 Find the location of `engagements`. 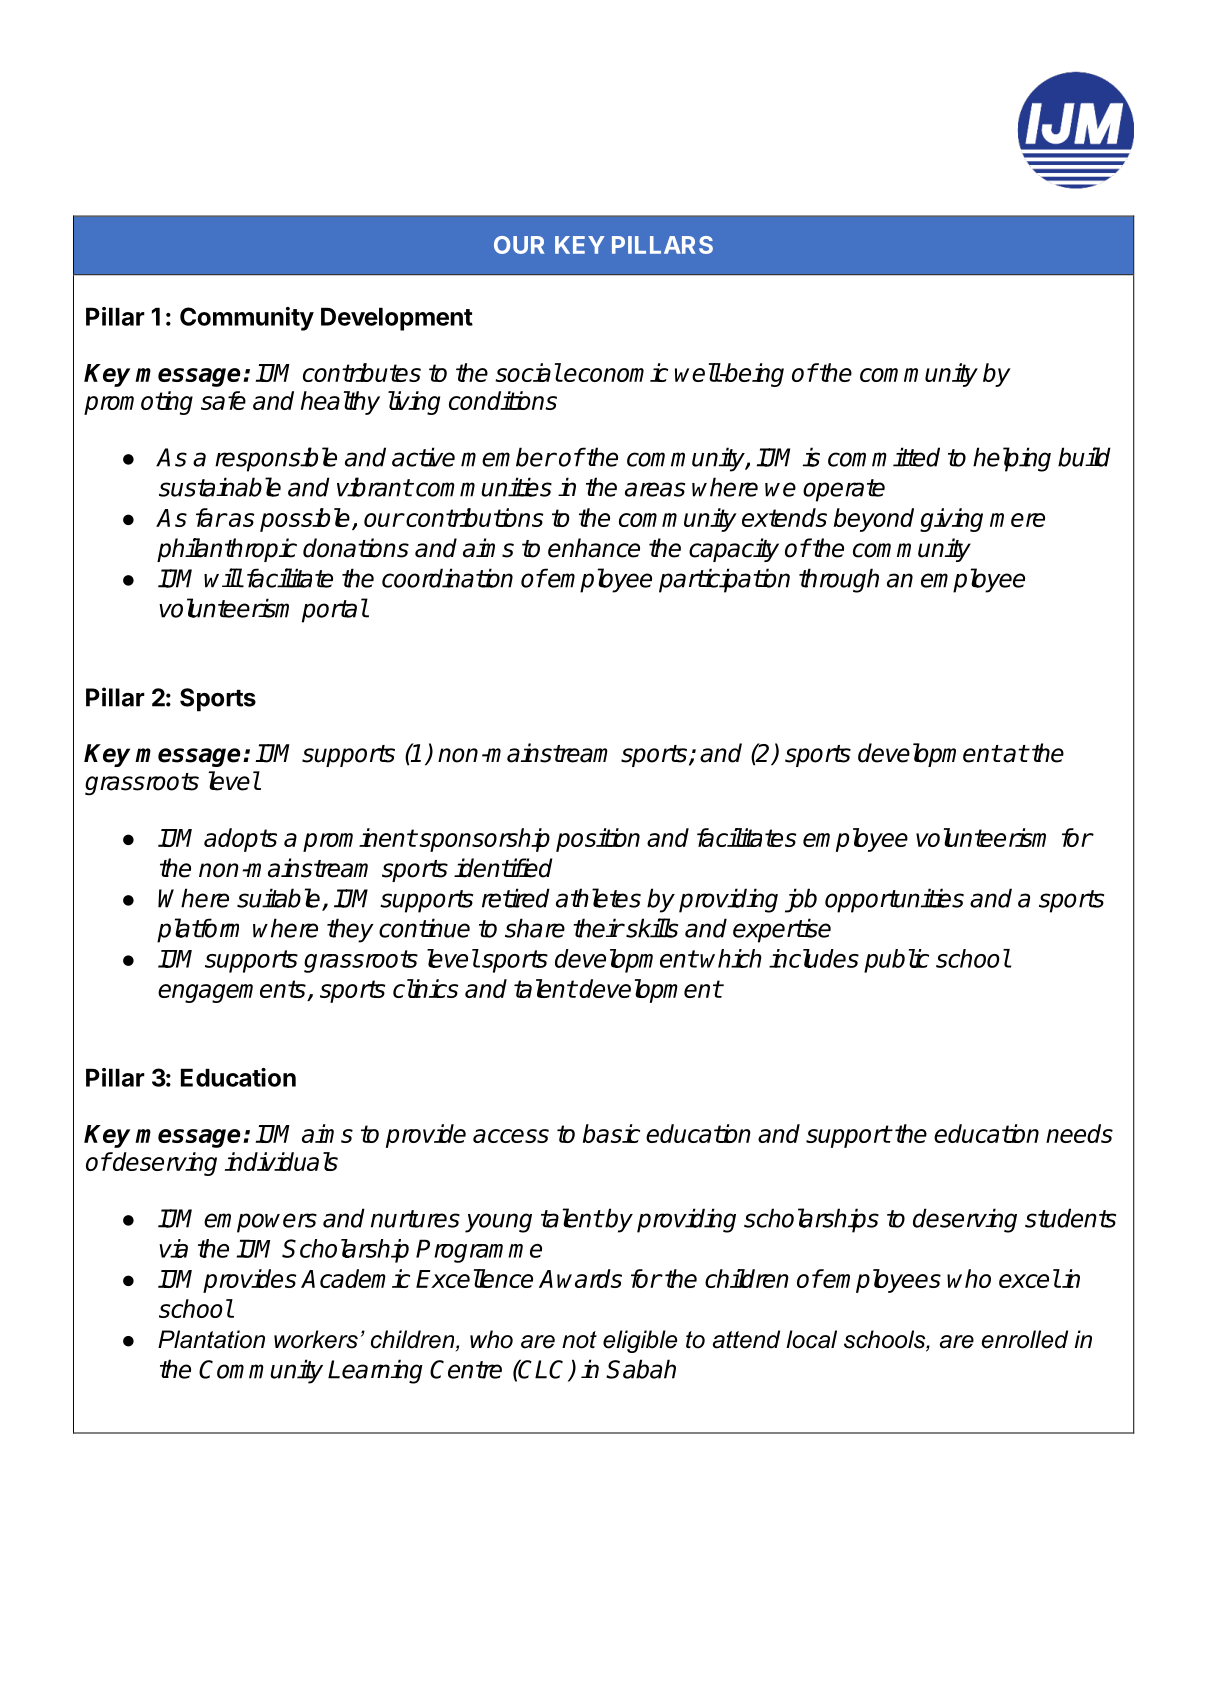

engagements is located at coordinates (233, 991).
